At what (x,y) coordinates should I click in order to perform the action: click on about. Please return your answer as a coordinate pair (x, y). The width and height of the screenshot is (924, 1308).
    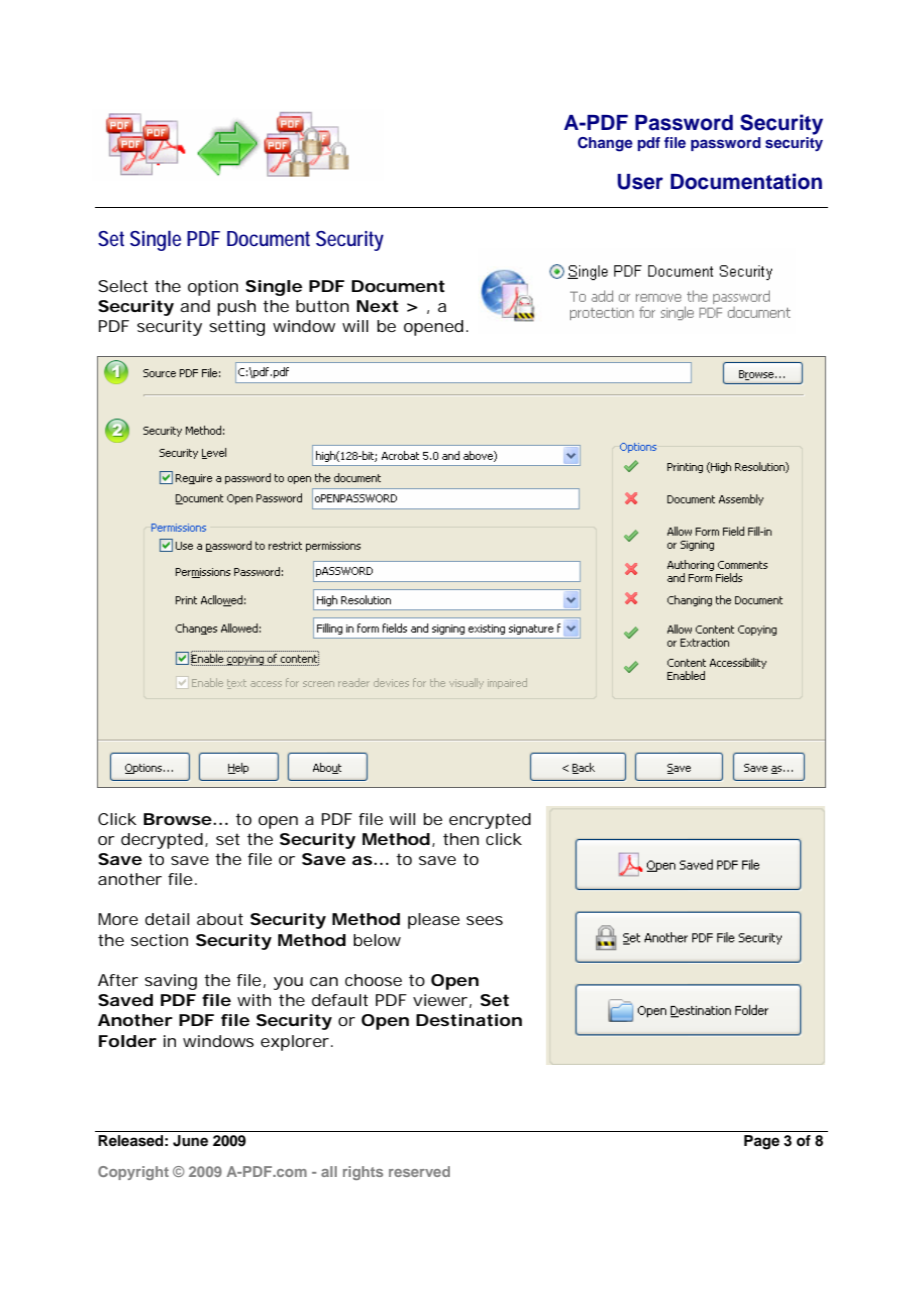
    Looking at the image, I should click on (220, 919).
